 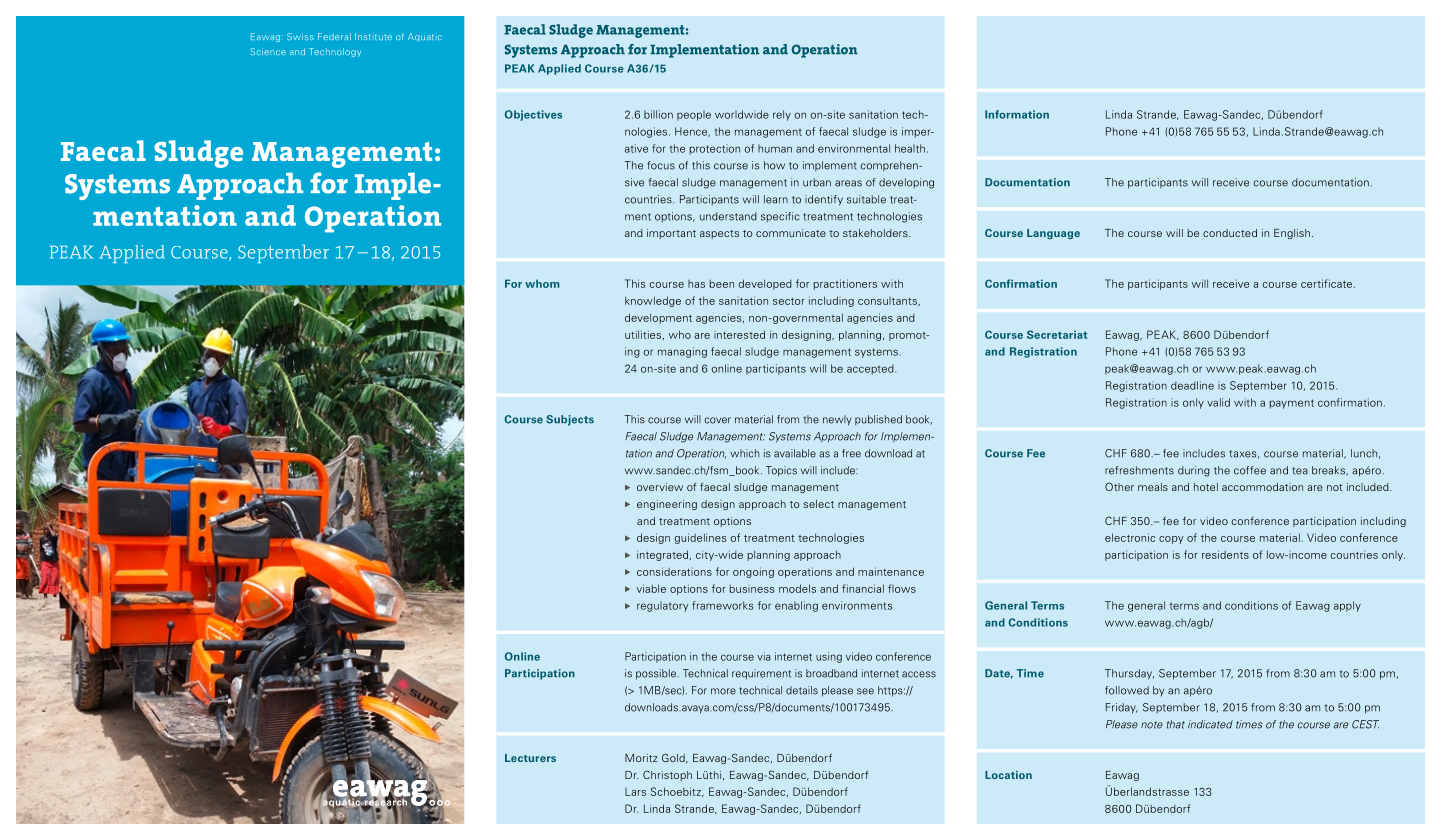 I want to click on interested, so click(x=739, y=334).
